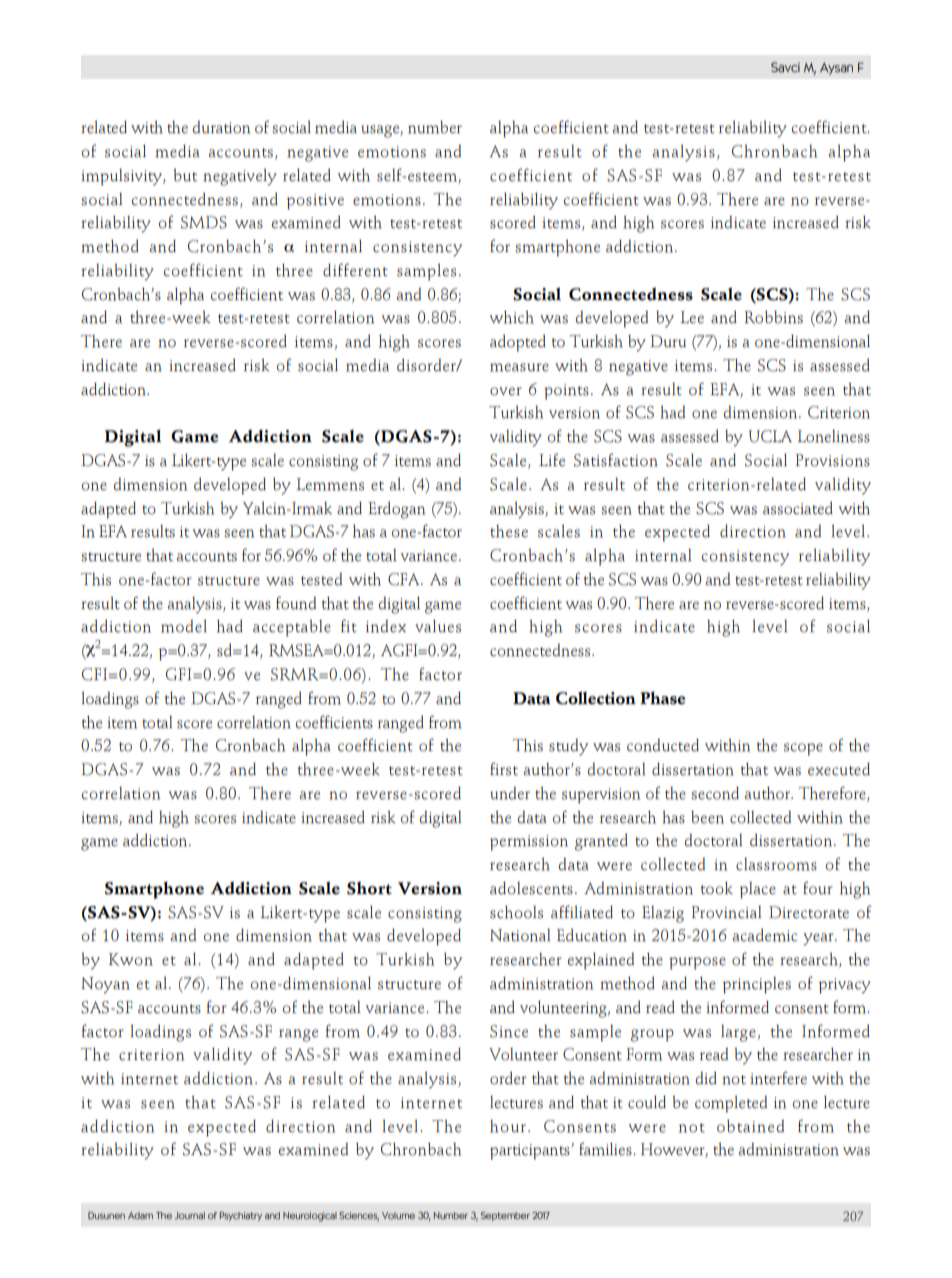 This image has height=1278, width=952. What do you see at coordinates (315, 202) in the image?
I see `positive` at bounding box center [315, 202].
